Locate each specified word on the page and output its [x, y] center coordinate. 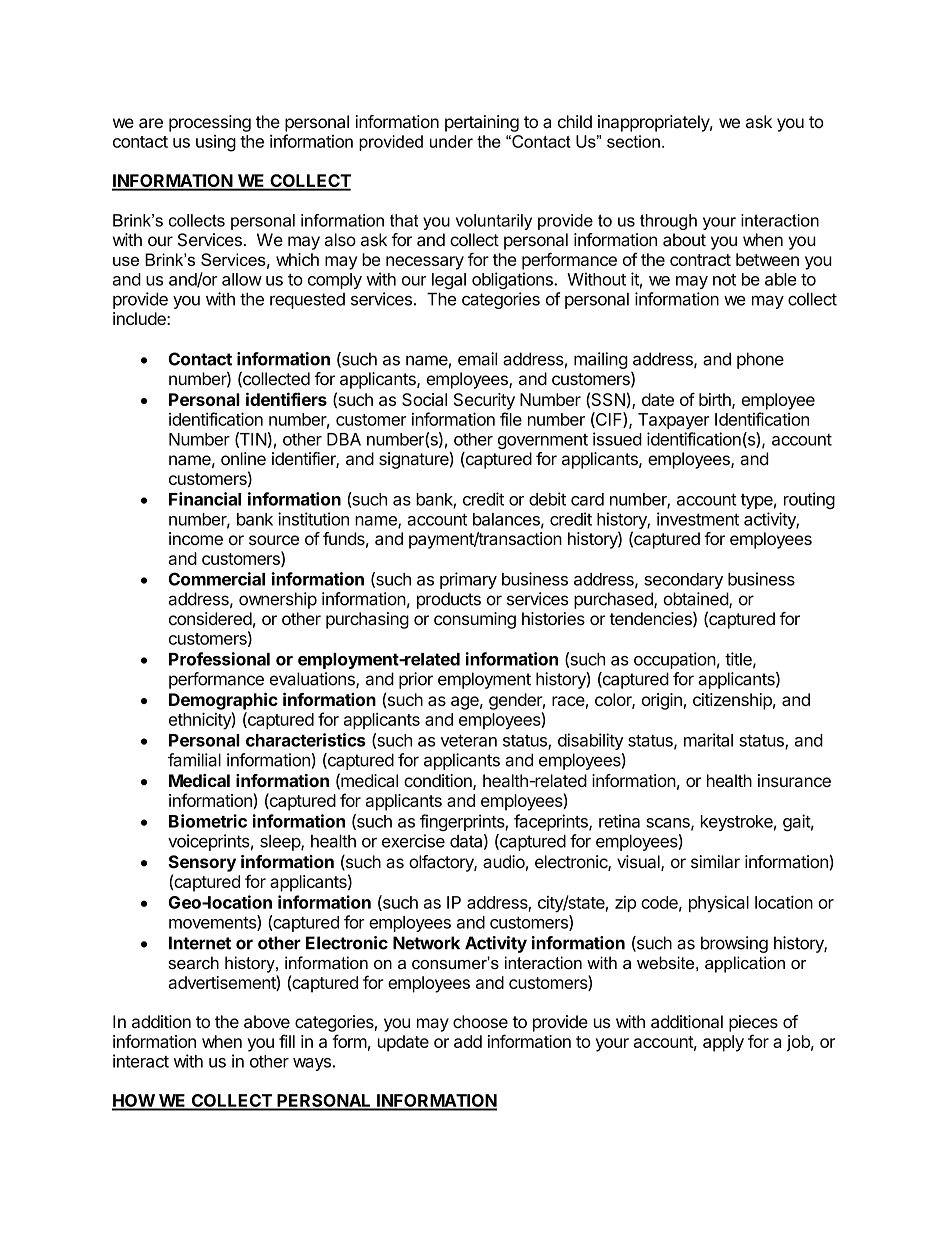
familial [194, 760]
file [511, 419]
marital [708, 740]
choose [480, 1021]
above [267, 1022]
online [243, 459]
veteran [469, 741]
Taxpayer [673, 421]
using [216, 143]
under [451, 141]
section [633, 141]
